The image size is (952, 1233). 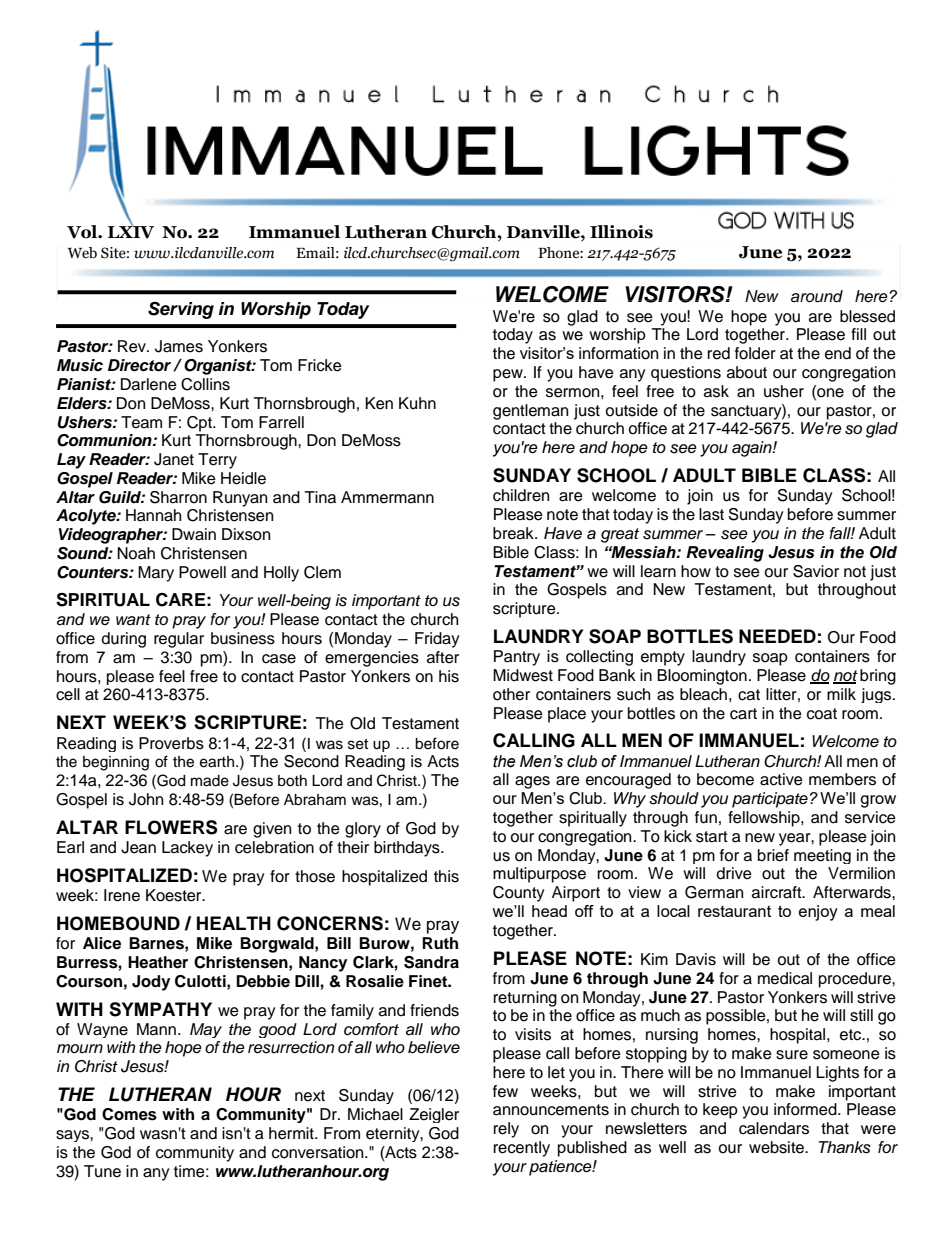 What do you see at coordinates (514, 533) in the screenshot?
I see `break` at bounding box center [514, 533].
